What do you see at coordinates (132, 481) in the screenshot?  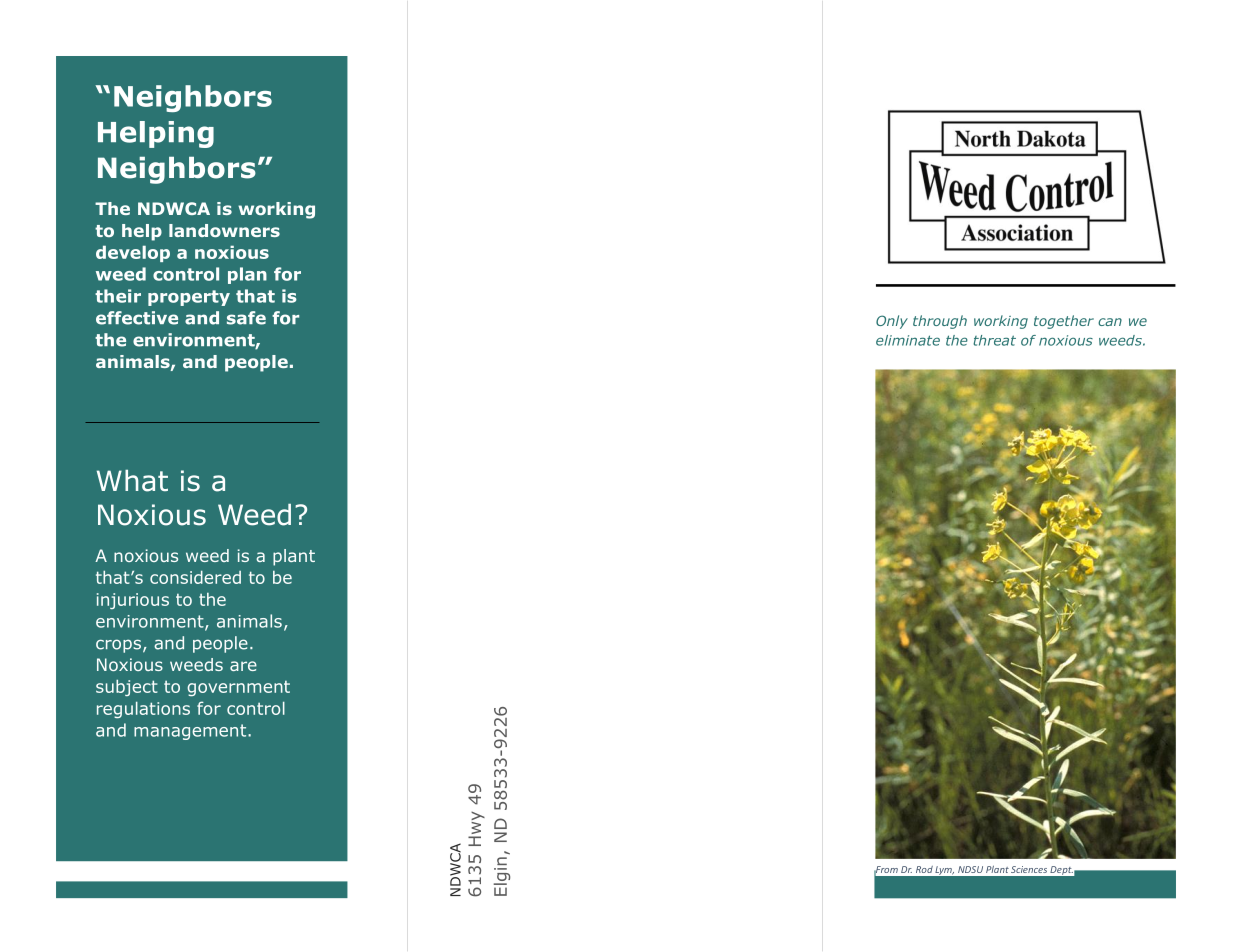 I see `What` at bounding box center [132, 481].
